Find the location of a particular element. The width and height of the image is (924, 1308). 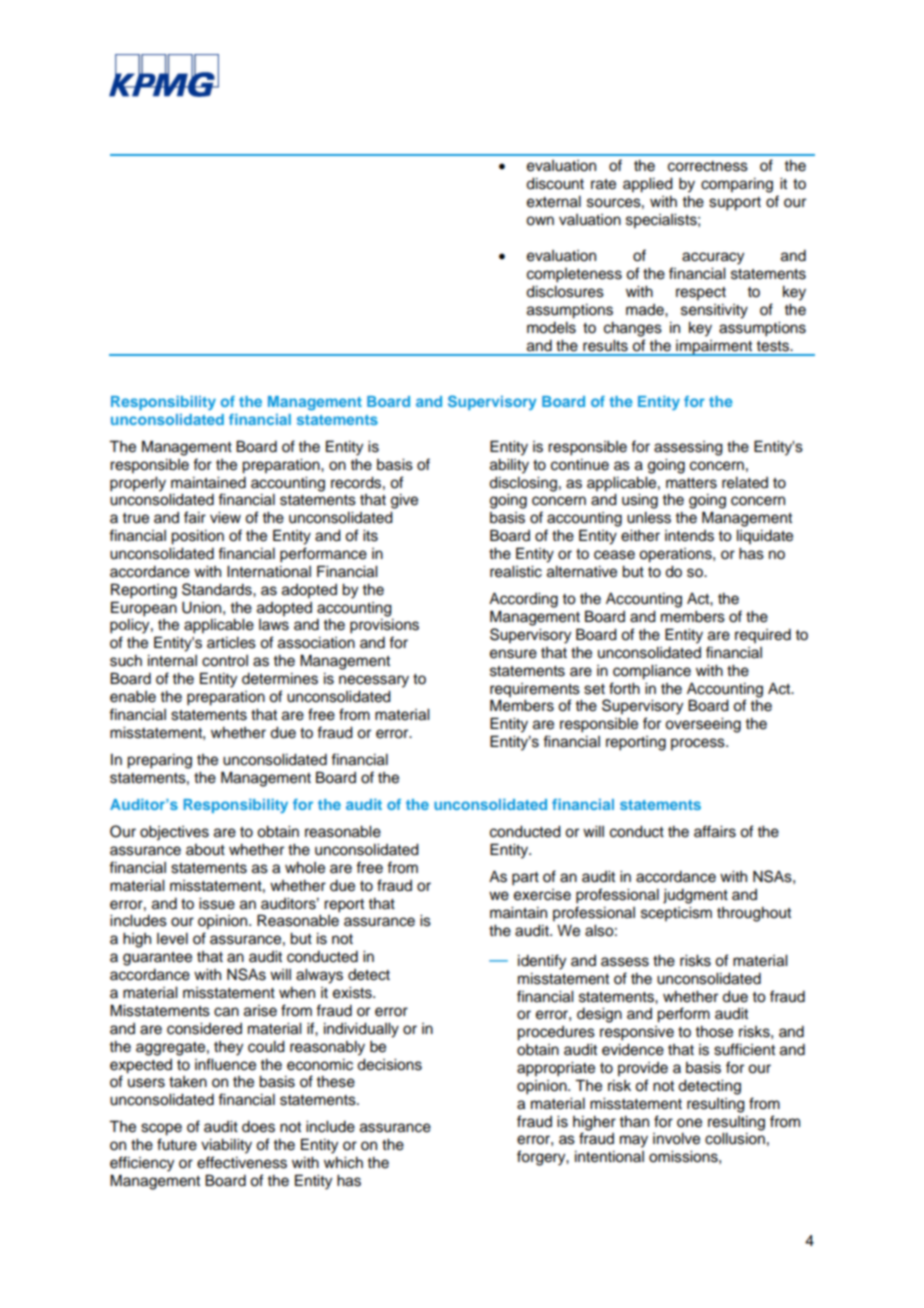

matters is located at coordinates (691, 483).
